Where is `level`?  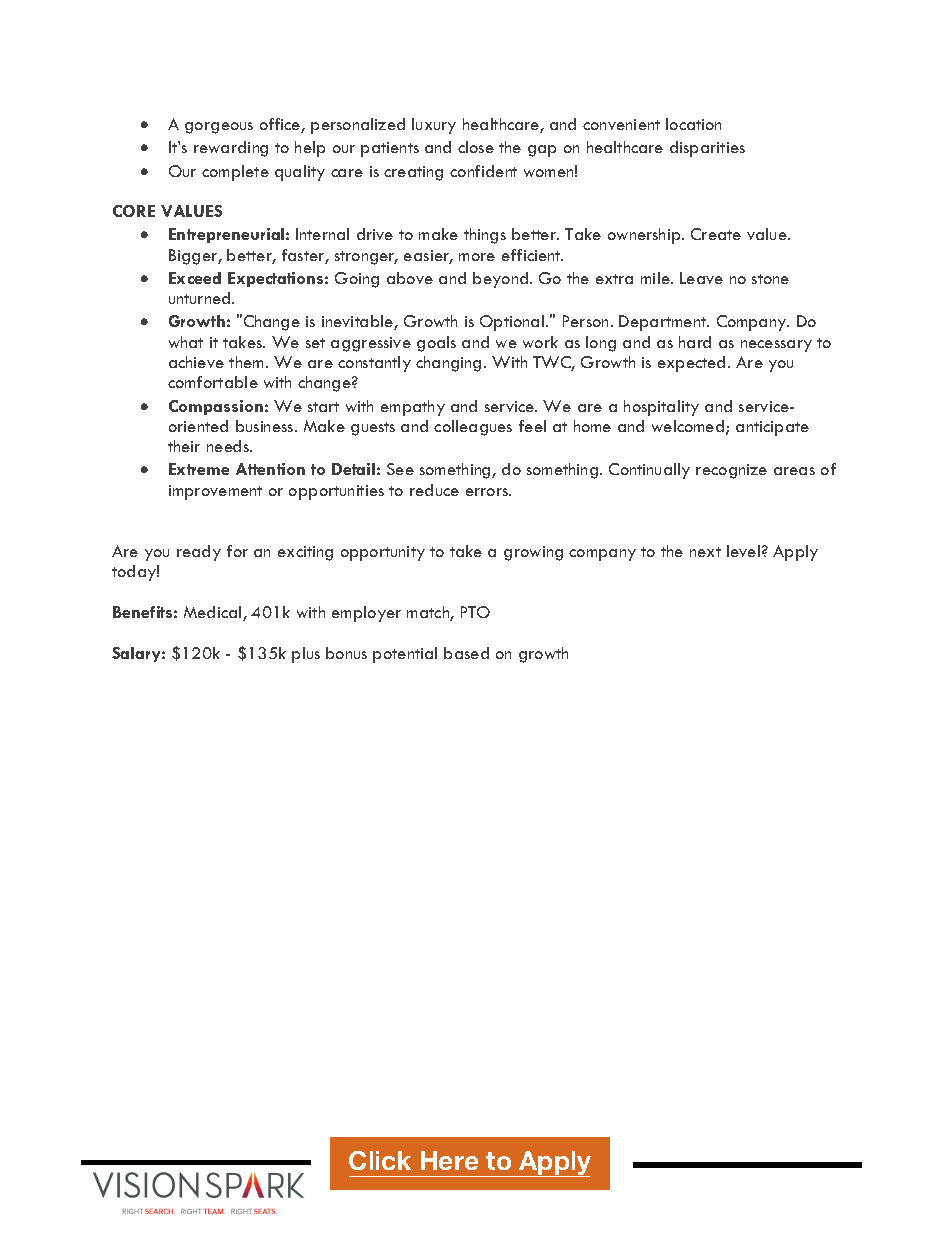 level is located at coordinates (743, 551).
